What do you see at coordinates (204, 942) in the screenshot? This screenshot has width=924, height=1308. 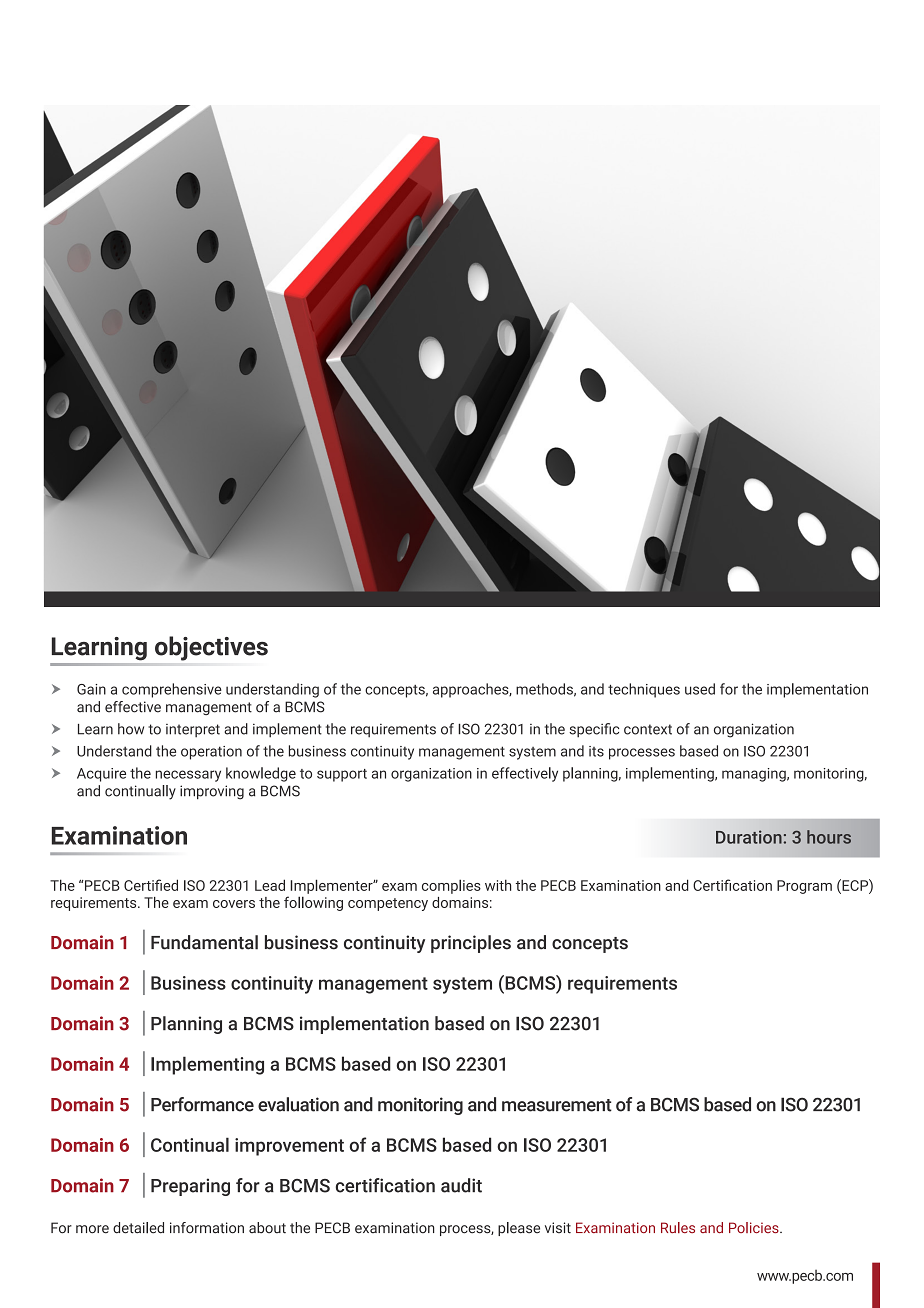 I see `Fundamental` at bounding box center [204, 942].
